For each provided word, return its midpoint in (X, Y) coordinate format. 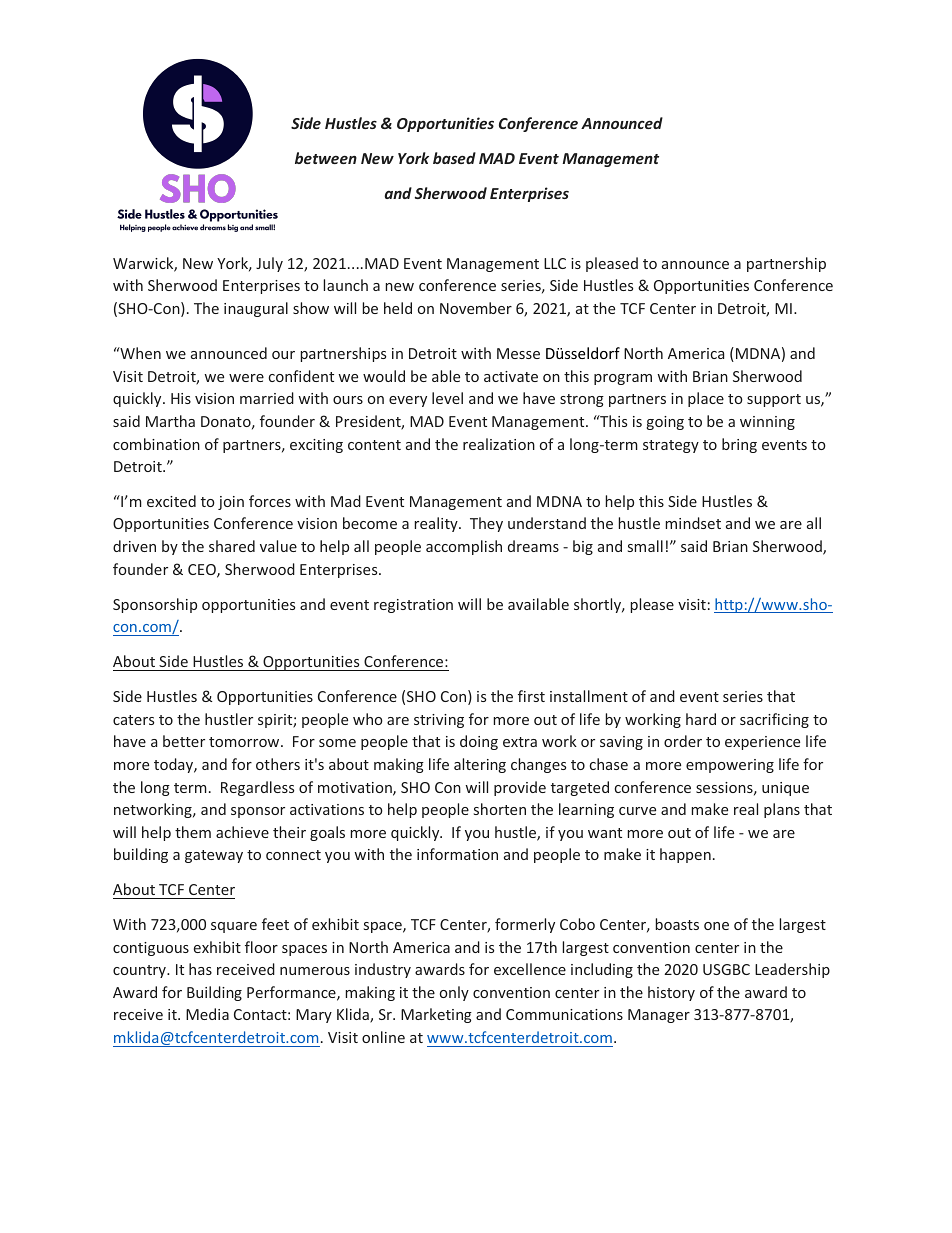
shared (232, 546)
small (645, 546)
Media (207, 1014)
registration (413, 606)
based (454, 158)
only (454, 993)
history (671, 993)
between (326, 158)
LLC (555, 263)
